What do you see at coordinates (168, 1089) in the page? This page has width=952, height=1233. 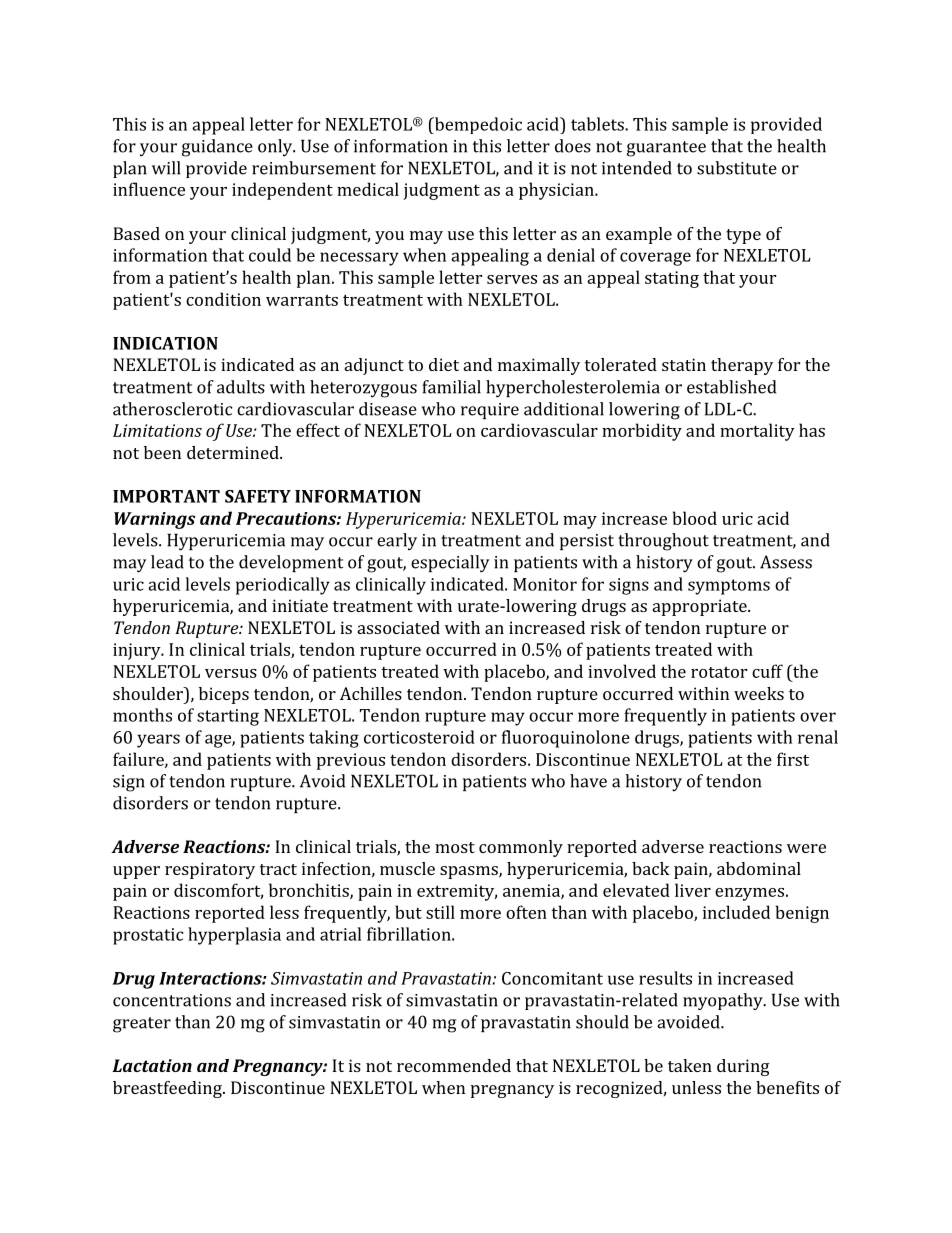 I see `breastfeeding` at bounding box center [168, 1089].
